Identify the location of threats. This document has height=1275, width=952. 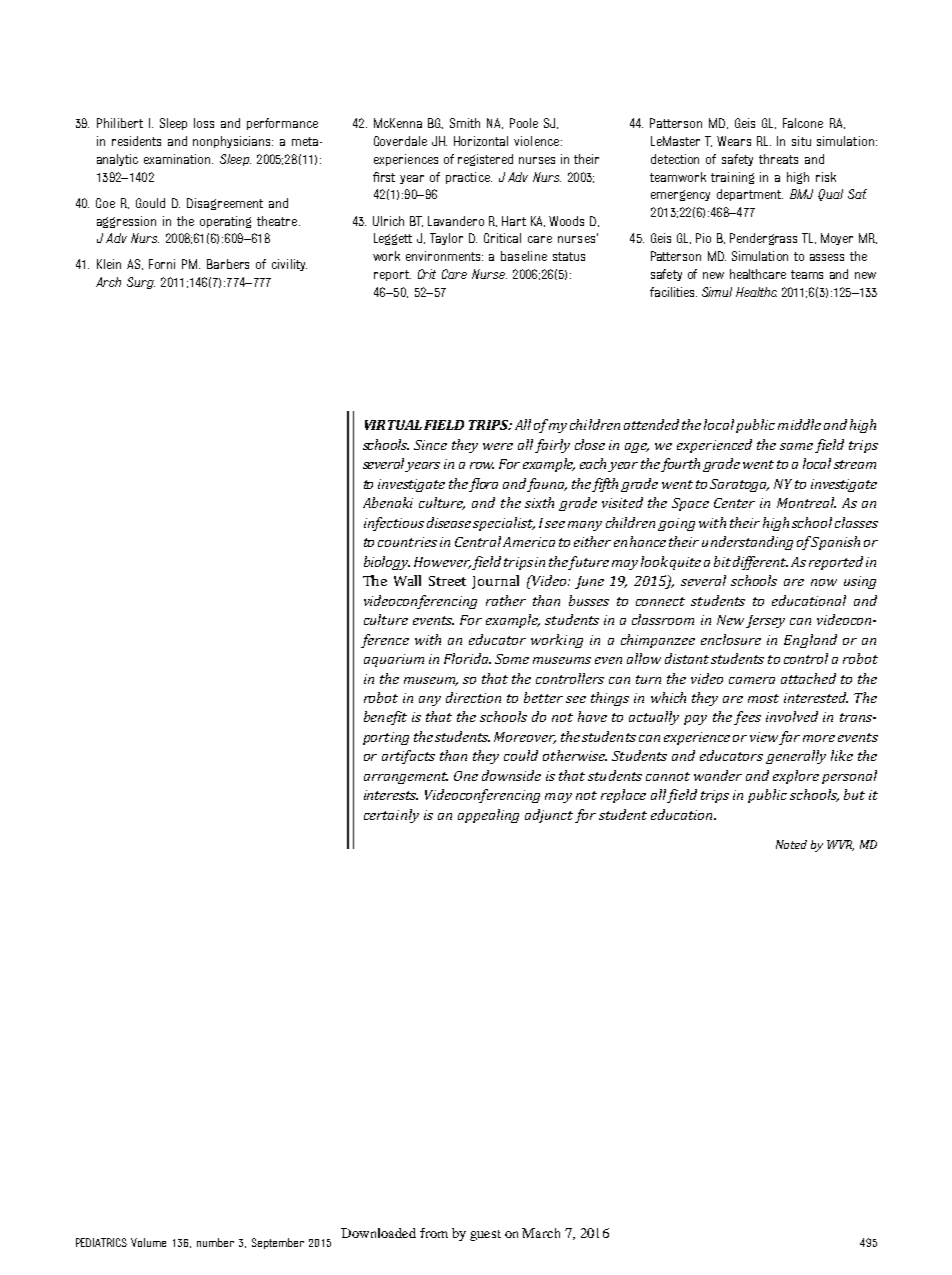
(778, 159).
